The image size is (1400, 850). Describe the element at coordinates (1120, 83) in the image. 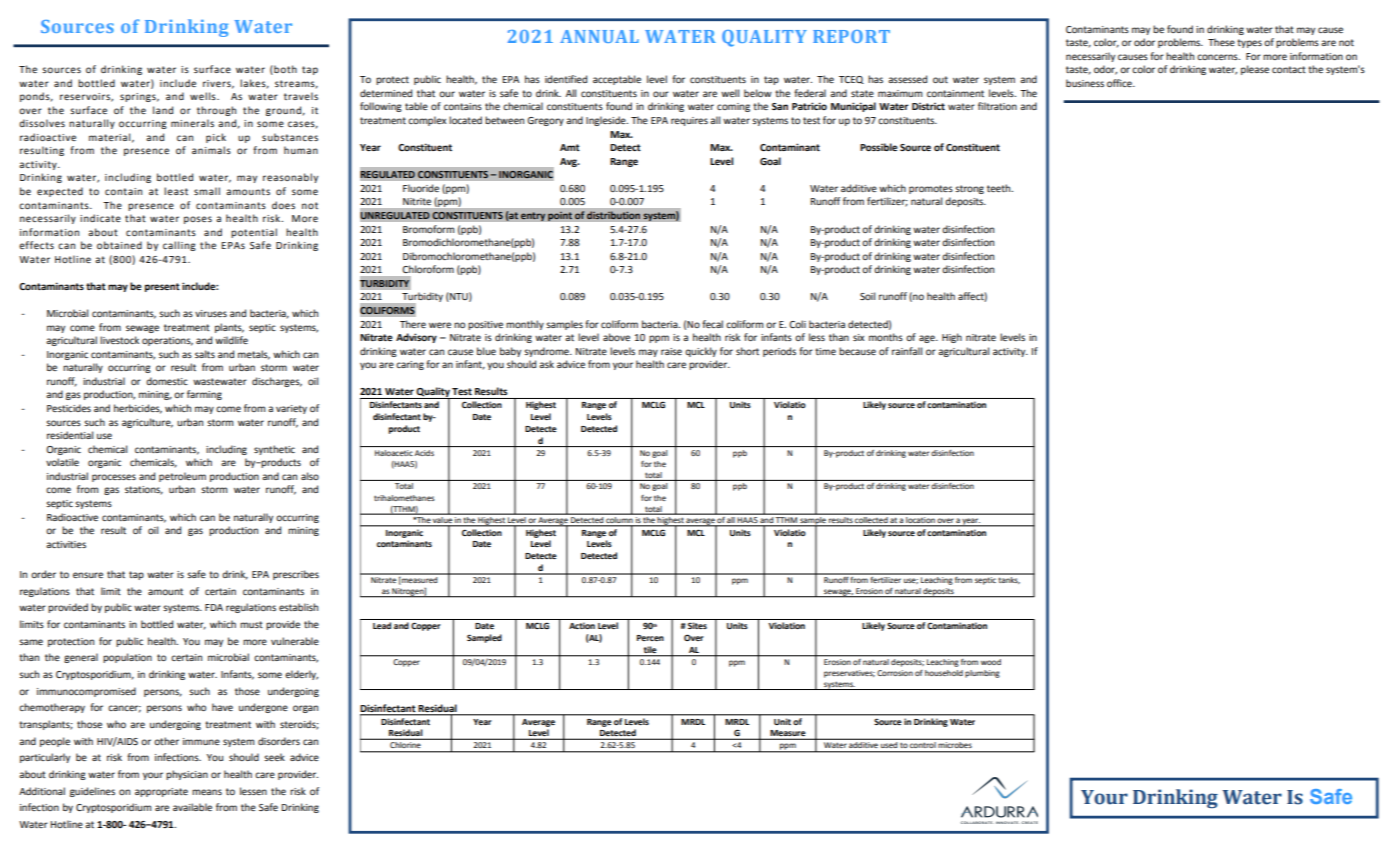

I see `office` at that location.
